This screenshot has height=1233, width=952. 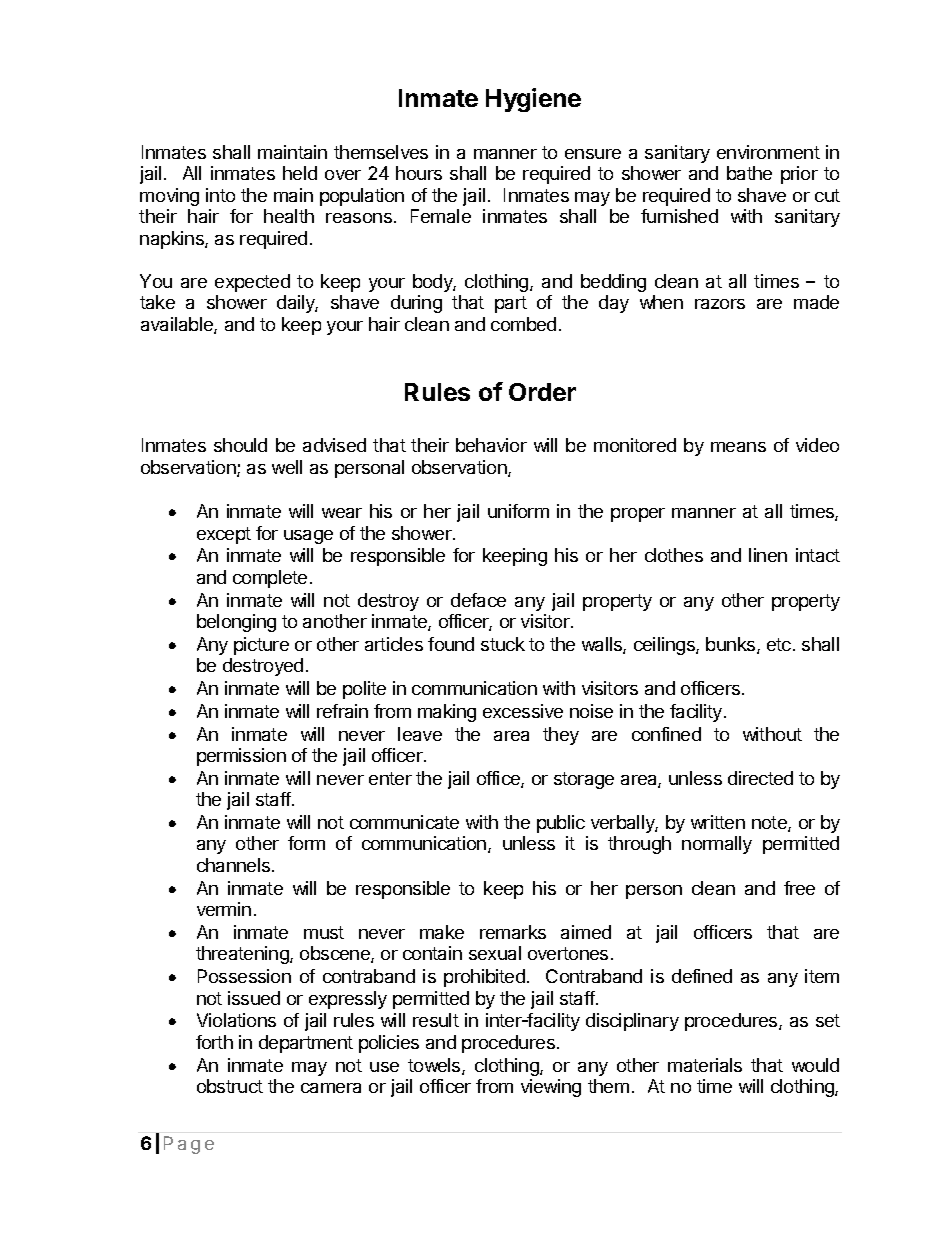 What do you see at coordinates (705, 1065) in the screenshot?
I see `materials` at bounding box center [705, 1065].
